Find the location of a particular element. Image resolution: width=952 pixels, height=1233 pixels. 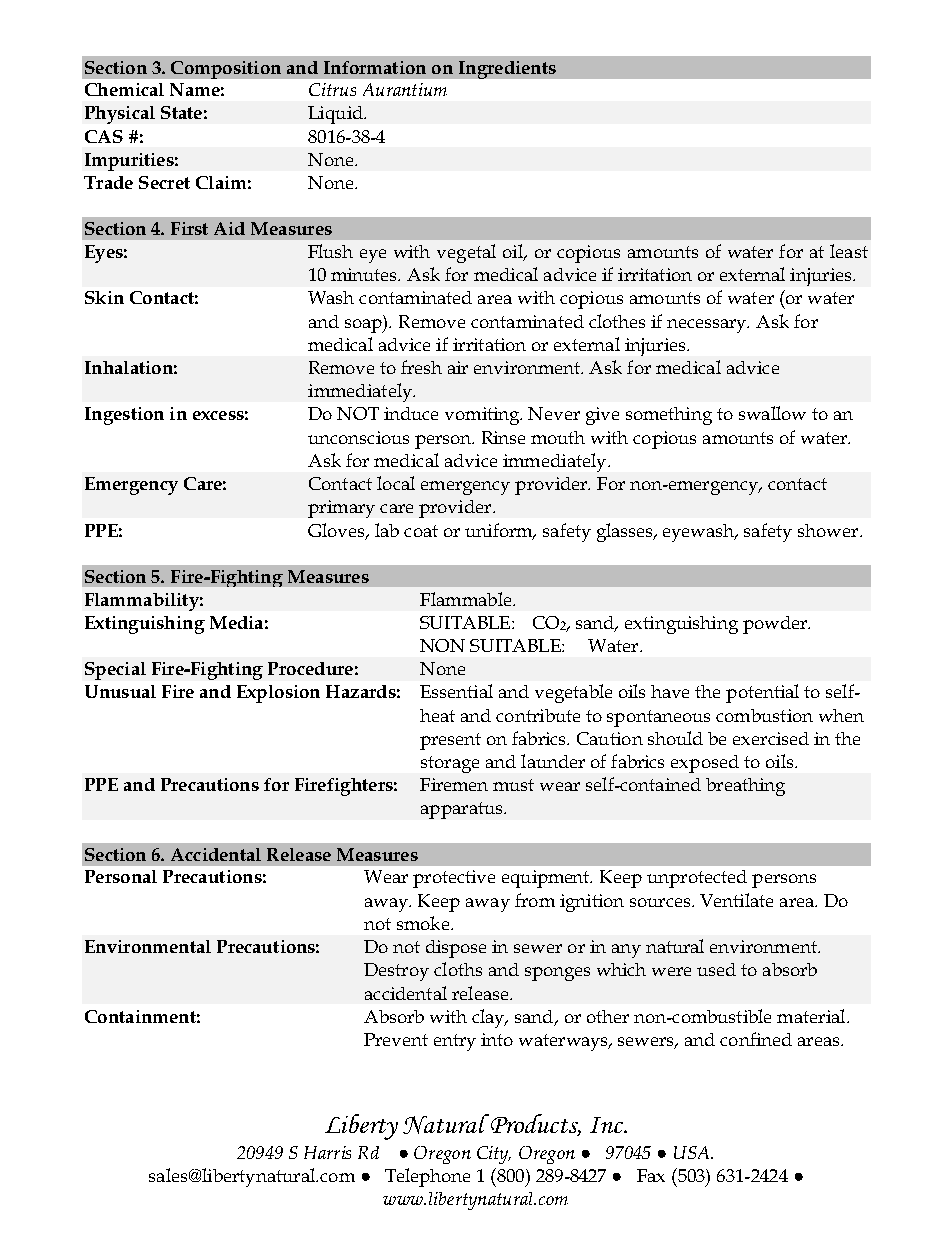

swallow is located at coordinates (772, 413).
